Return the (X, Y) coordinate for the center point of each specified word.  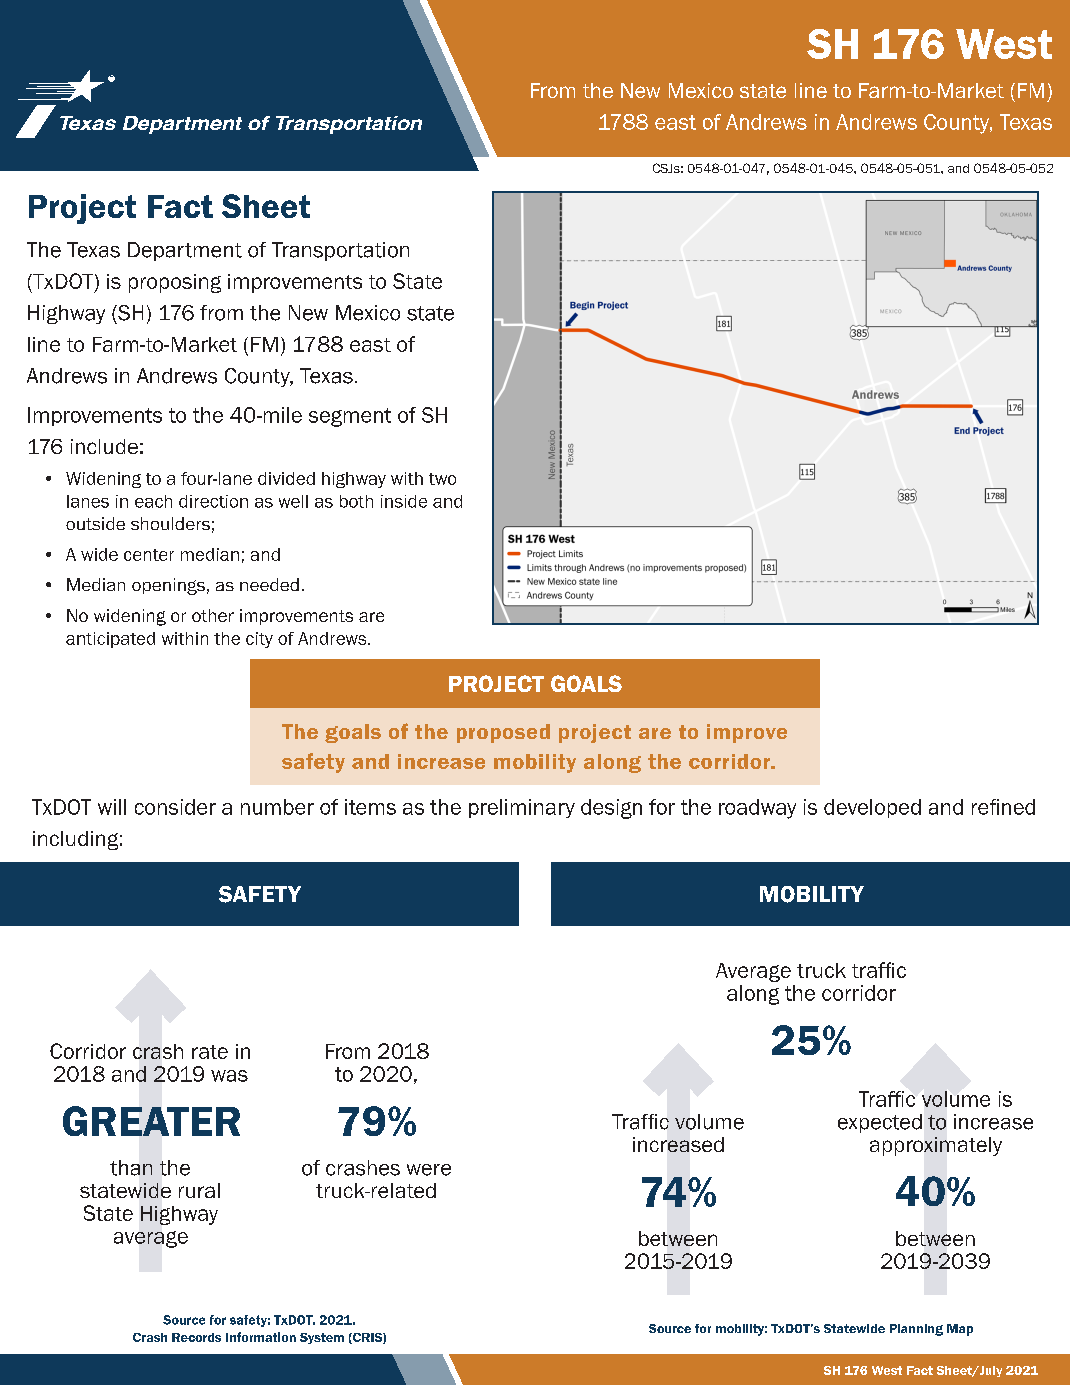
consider (175, 807)
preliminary (522, 808)
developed (872, 808)
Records (196, 1337)
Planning (916, 1330)
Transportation (340, 251)
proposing (175, 283)
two (442, 479)
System (322, 1338)
